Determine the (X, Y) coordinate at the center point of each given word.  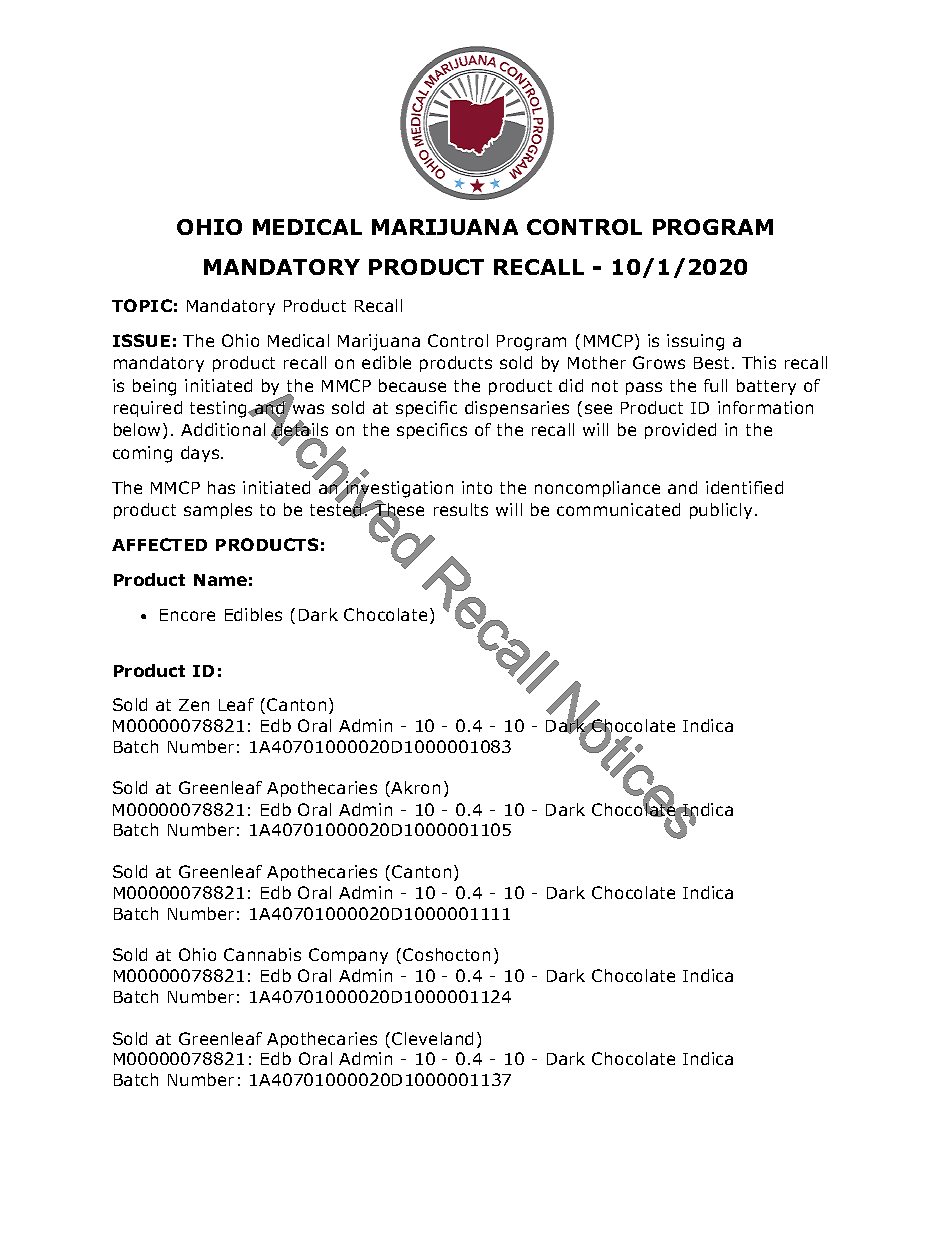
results (461, 509)
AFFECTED (159, 544)
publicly (721, 511)
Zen (194, 705)
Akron (415, 787)
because (412, 385)
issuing (695, 342)
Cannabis (262, 954)
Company (348, 956)
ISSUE (141, 340)
